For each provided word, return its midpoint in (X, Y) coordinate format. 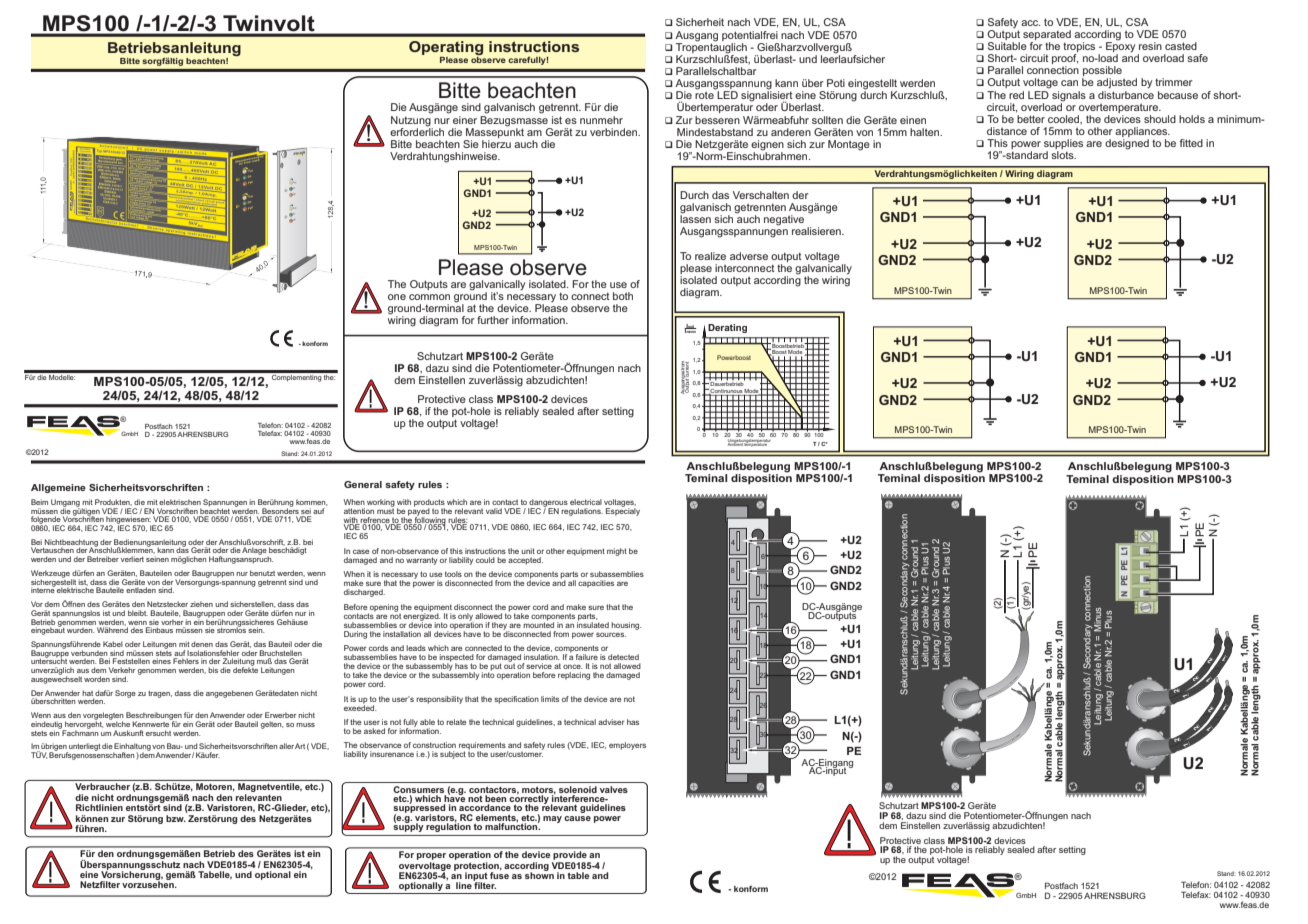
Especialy (623, 511)
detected (623, 657)
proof (1065, 60)
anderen (791, 132)
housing (626, 626)
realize (710, 256)
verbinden (615, 132)
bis (213, 670)
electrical (586, 502)
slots (1063, 155)
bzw (176, 818)
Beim (39, 502)
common (429, 297)
